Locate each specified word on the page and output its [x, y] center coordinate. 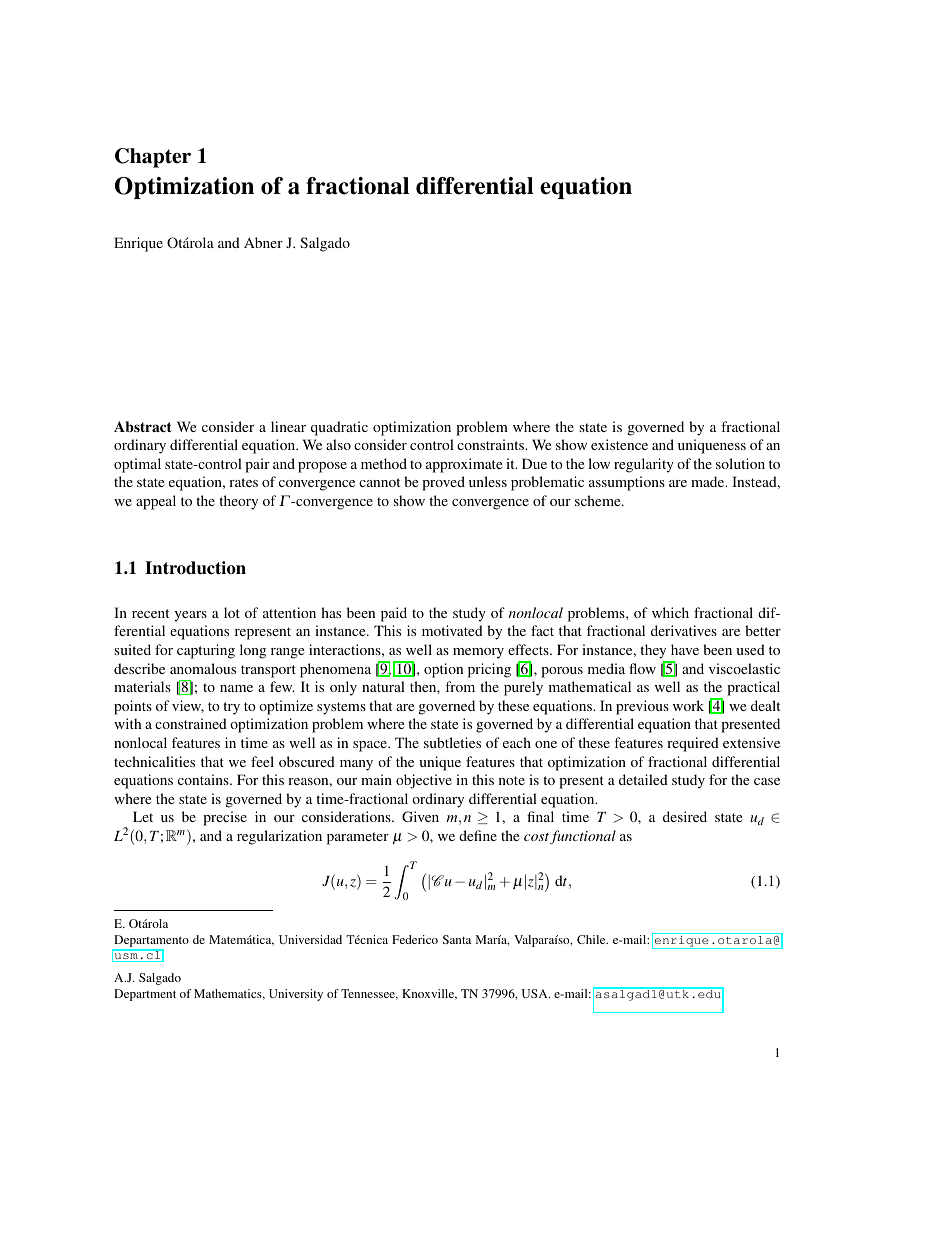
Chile [592, 939]
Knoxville [429, 994]
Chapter [153, 158]
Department [145, 995]
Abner [263, 242]
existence [619, 444]
